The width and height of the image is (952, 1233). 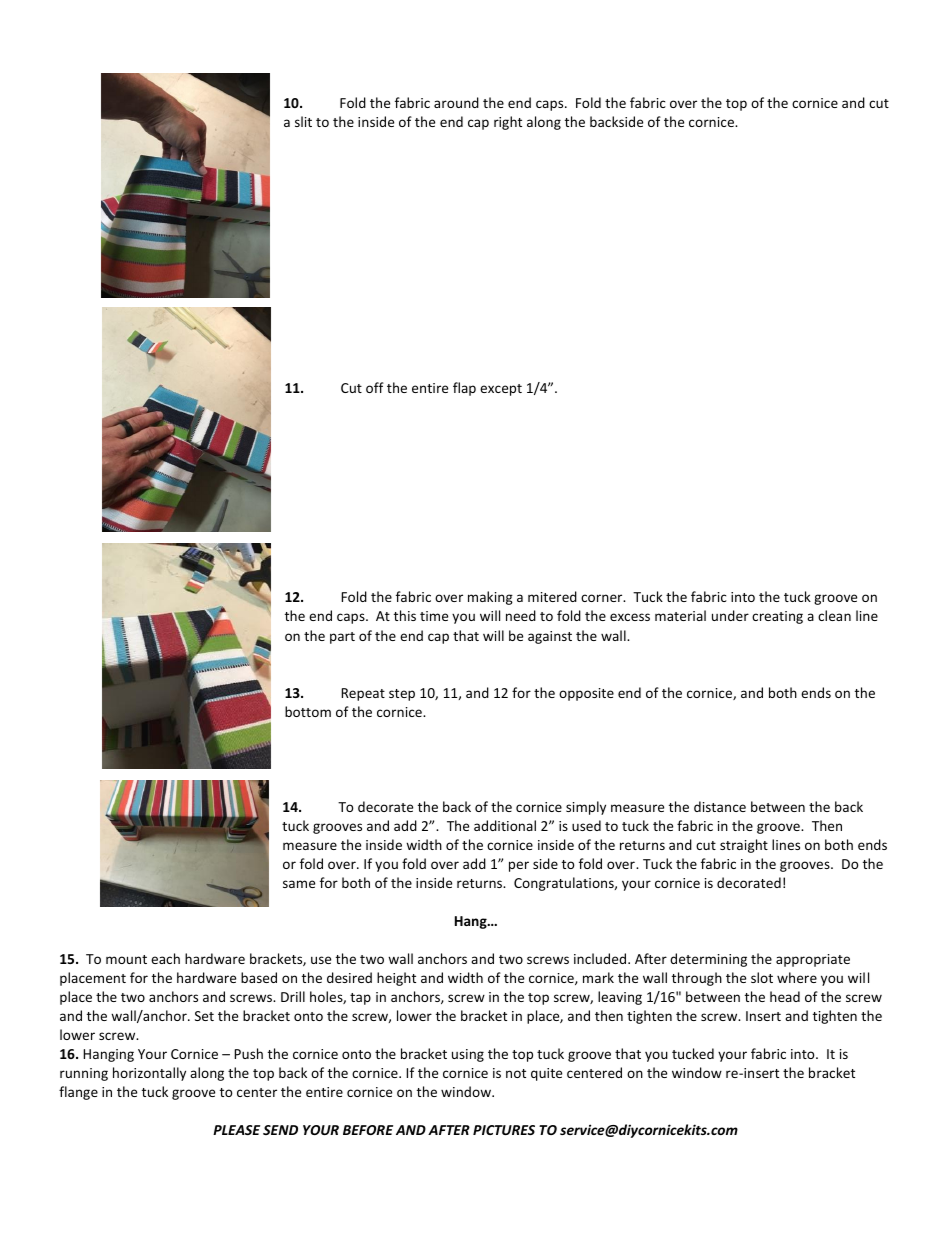 I want to click on right, so click(x=508, y=123).
